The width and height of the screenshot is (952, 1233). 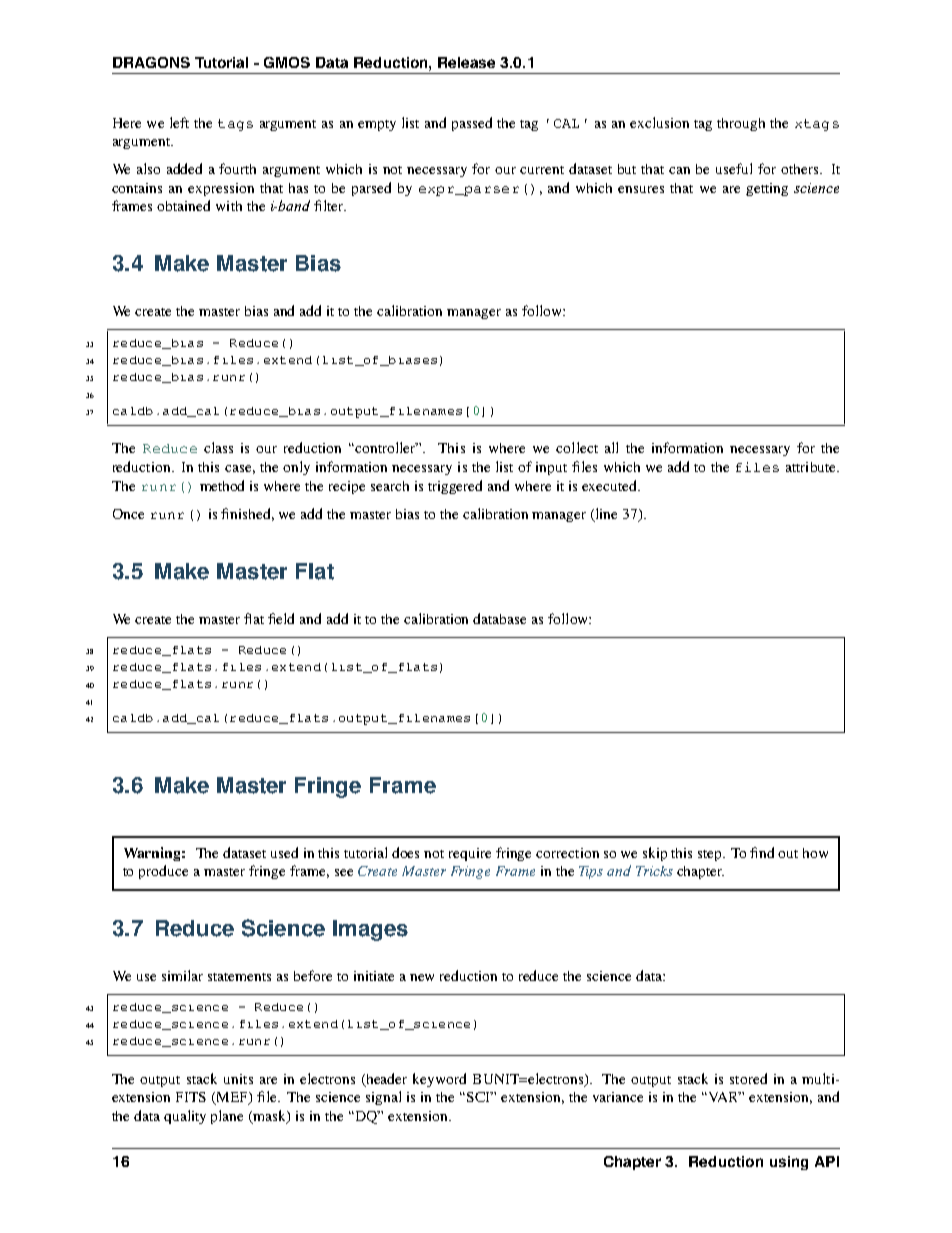 What do you see at coordinates (812, 467) in the screenshot?
I see `attribute` at bounding box center [812, 467].
